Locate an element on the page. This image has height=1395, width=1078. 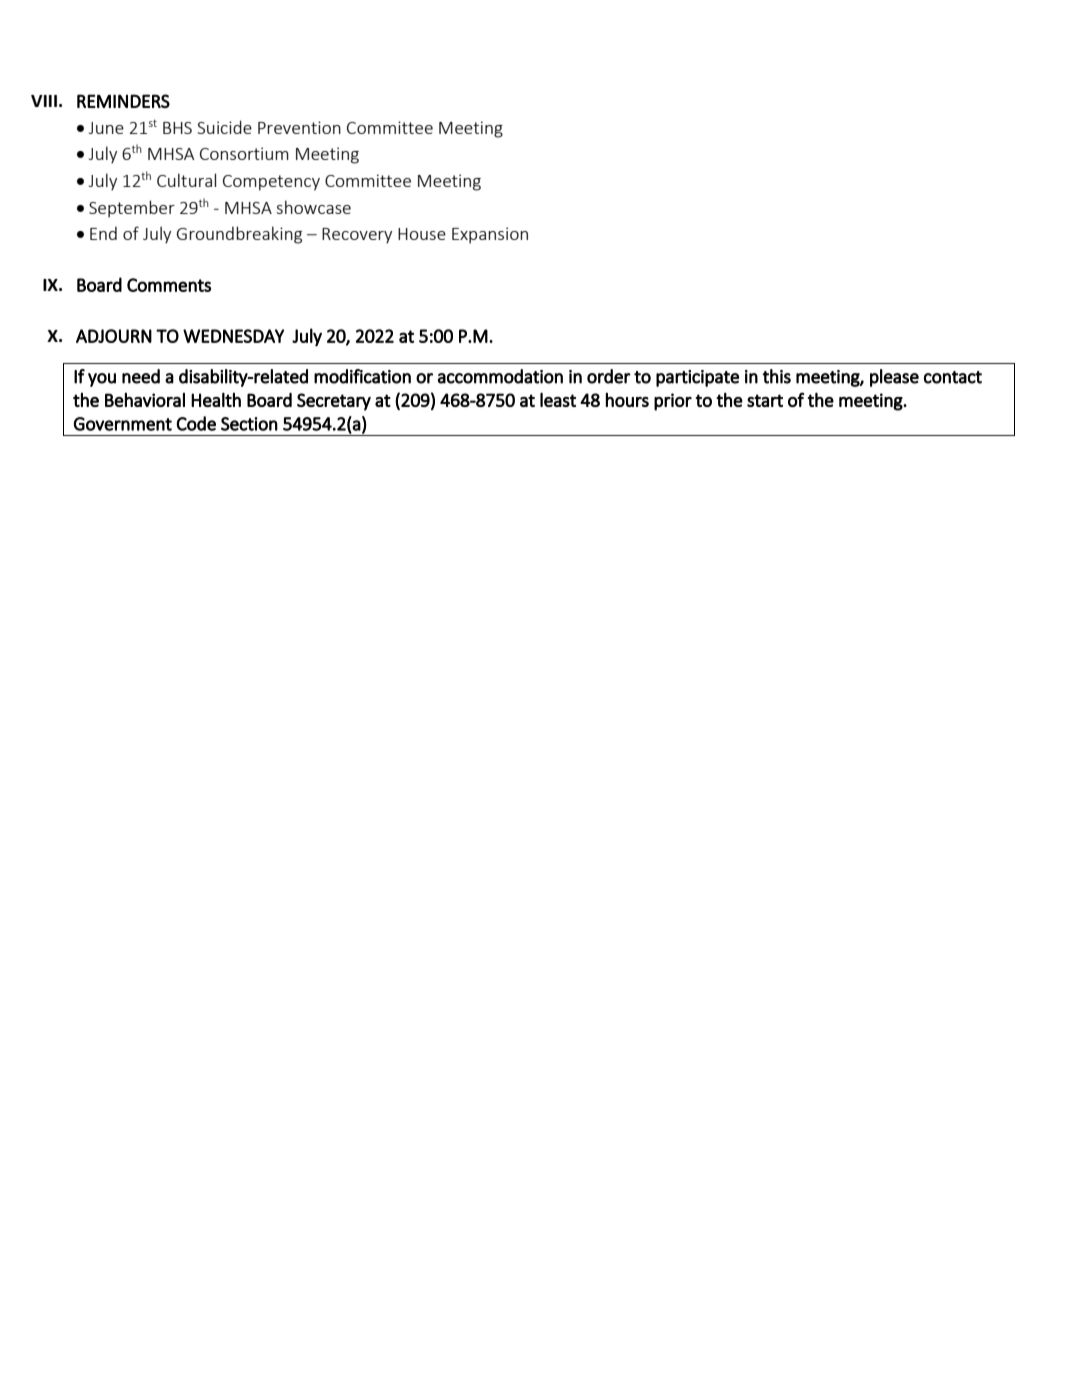
this is located at coordinates (776, 376).
